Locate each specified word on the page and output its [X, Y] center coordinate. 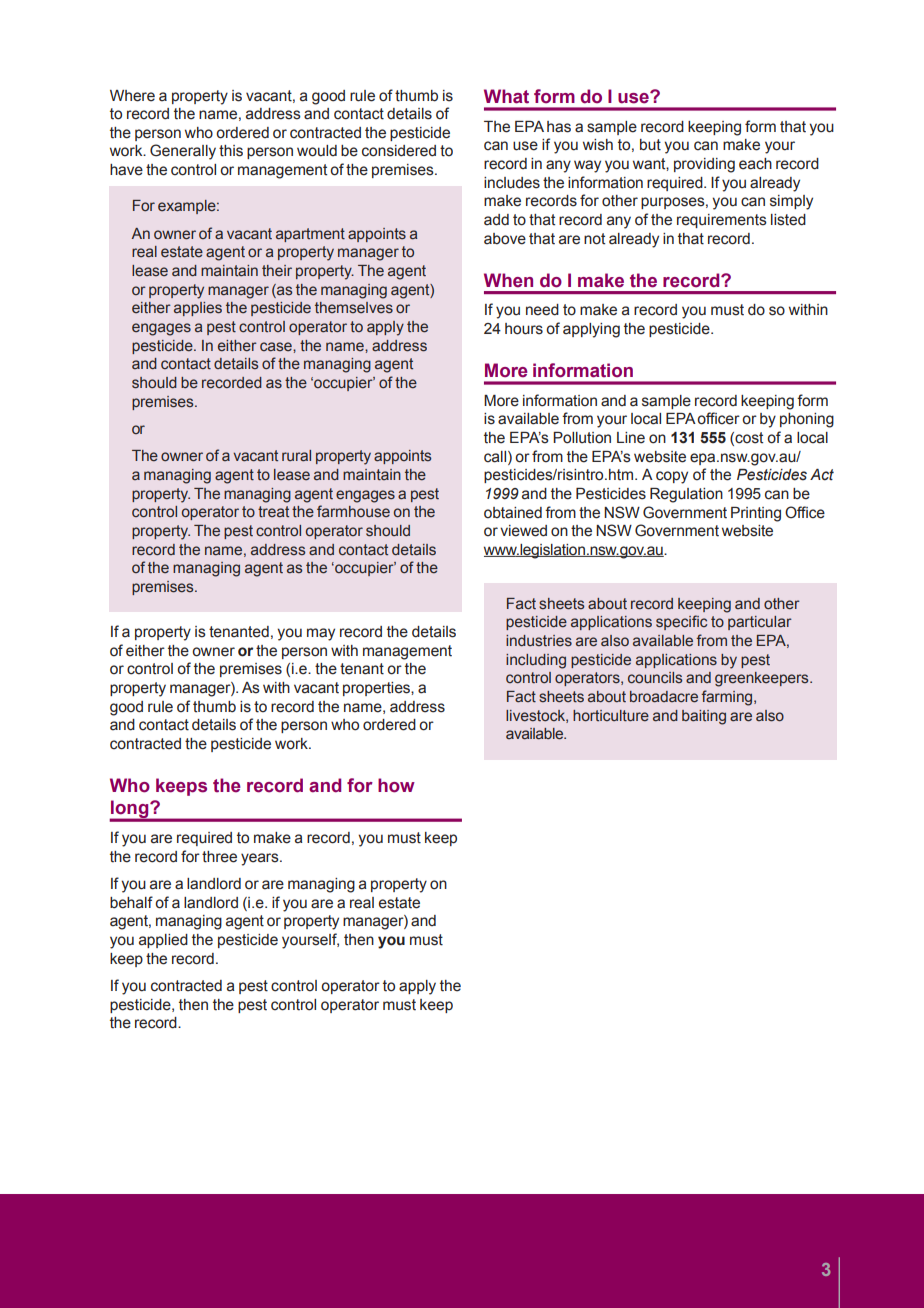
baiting [704, 717]
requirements [722, 221]
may [321, 634]
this [231, 151]
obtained [513, 513]
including [536, 661]
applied [163, 941]
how [396, 785]
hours [524, 329]
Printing [756, 514]
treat [273, 512]
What [506, 96]
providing [704, 165]
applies [198, 309]
